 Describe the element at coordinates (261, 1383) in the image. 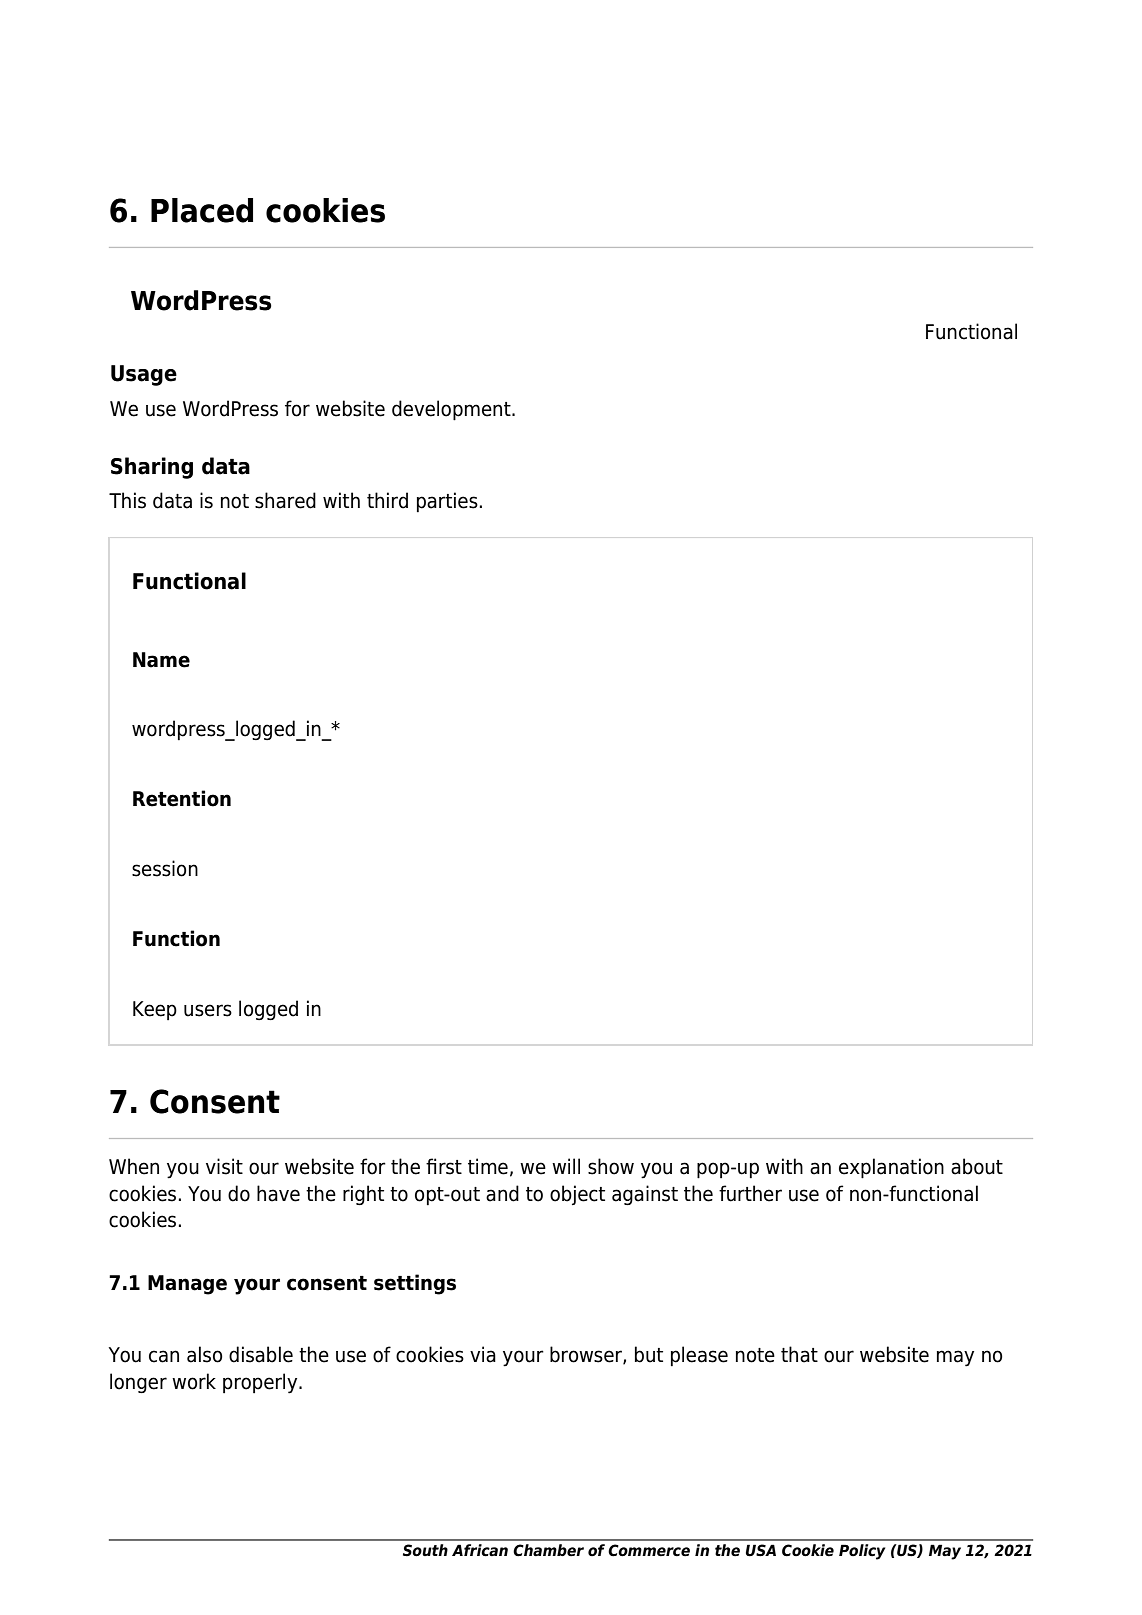

I see `properly` at that location.
